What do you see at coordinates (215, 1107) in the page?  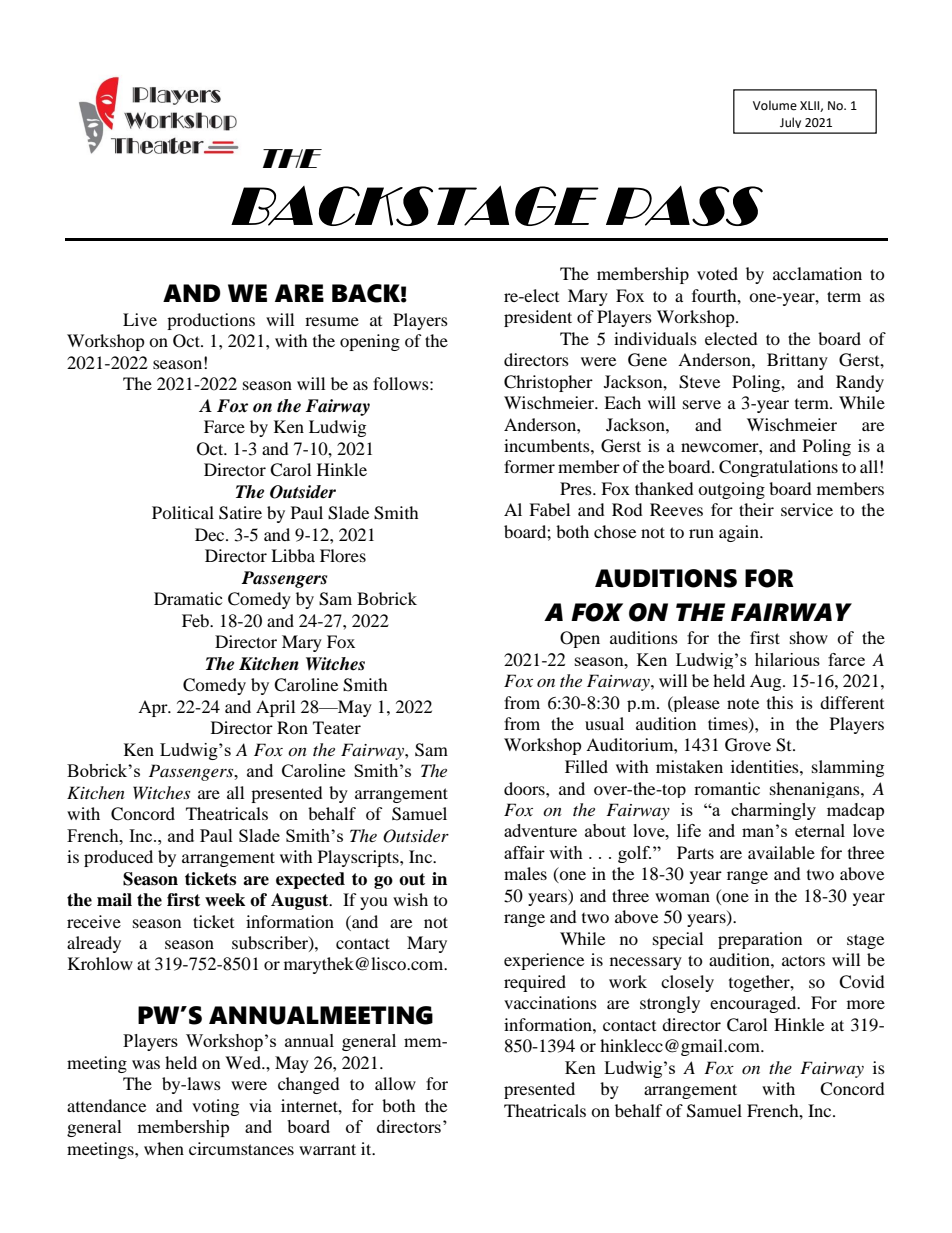 I see `voting` at bounding box center [215, 1107].
